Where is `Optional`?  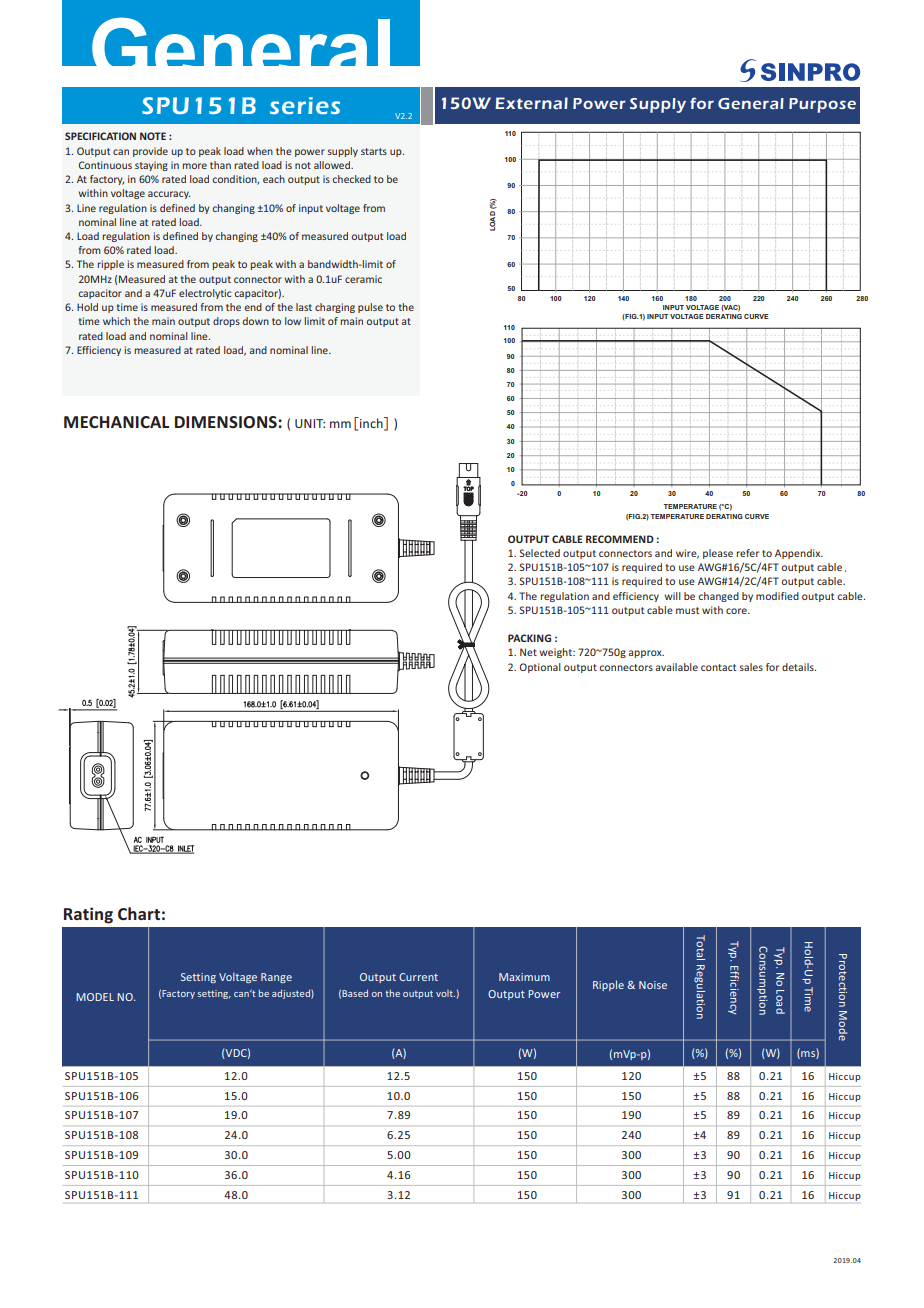
Optional is located at coordinates (540, 668).
